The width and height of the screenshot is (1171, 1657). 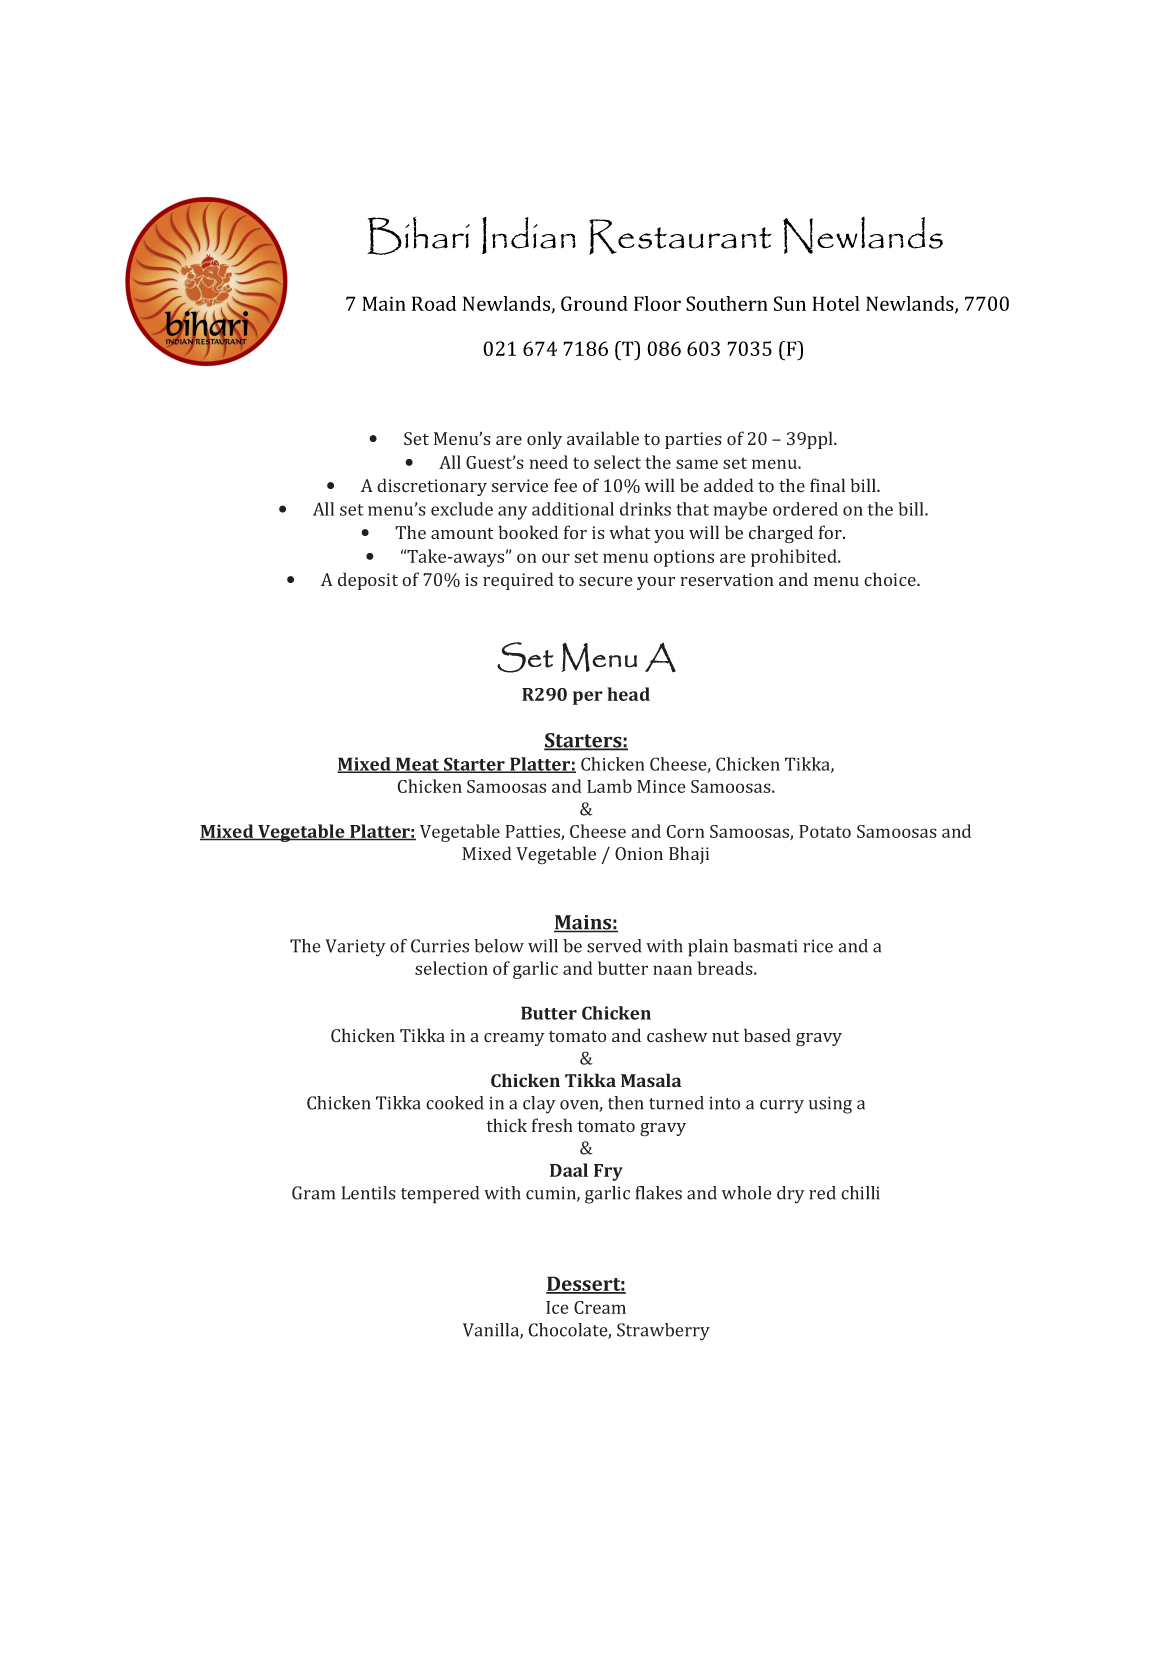 What do you see at coordinates (455, 1103) in the screenshot?
I see `cooked` at bounding box center [455, 1103].
